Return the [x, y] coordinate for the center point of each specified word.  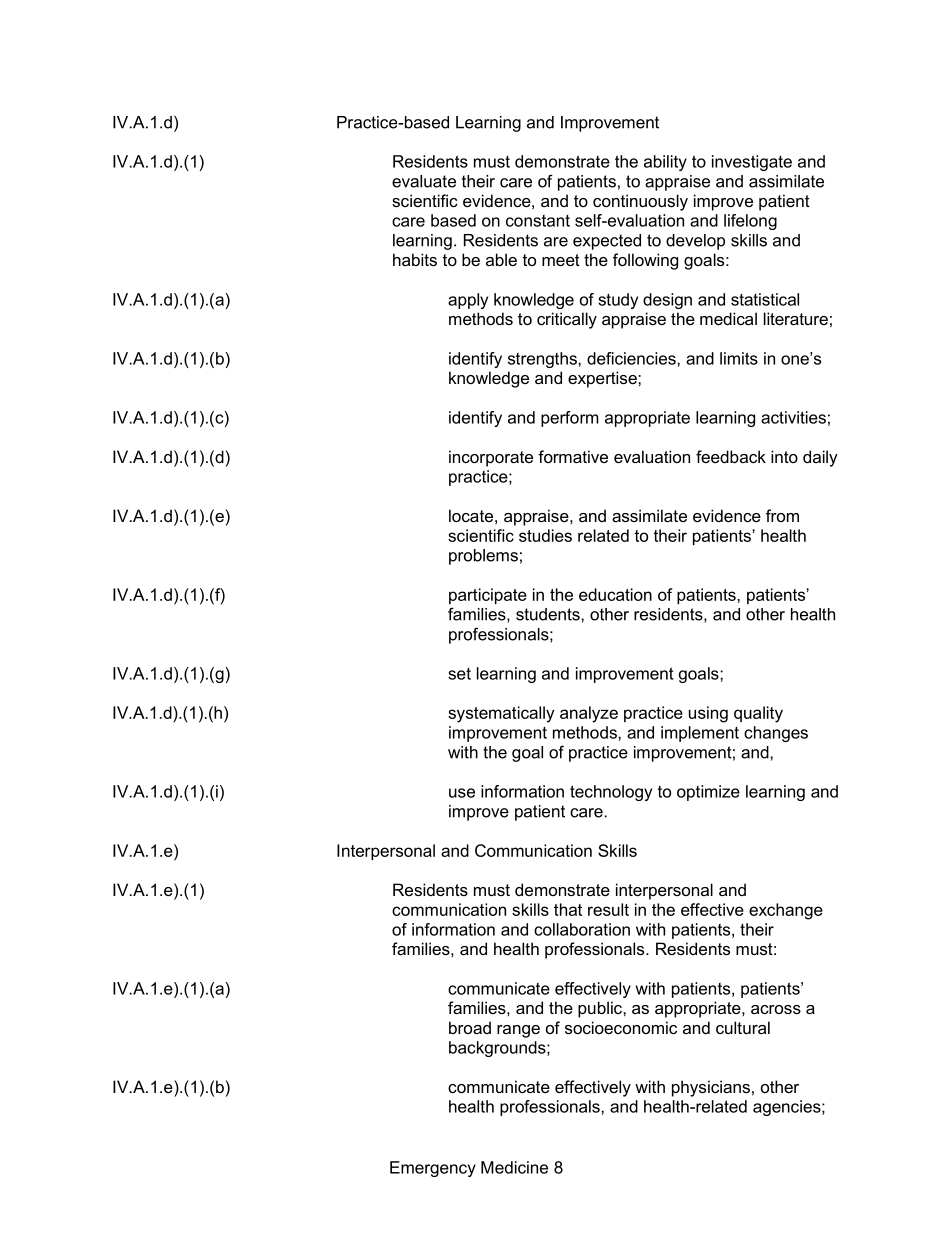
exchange [786, 911]
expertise [603, 379]
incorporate [491, 458]
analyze [589, 714]
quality [758, 714]
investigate [752, 163]
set [459, 674]
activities [793, 417]
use [462, 793]
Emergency [433, 1169]
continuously [640, 202]
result [608, 909]
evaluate [424, 181]
